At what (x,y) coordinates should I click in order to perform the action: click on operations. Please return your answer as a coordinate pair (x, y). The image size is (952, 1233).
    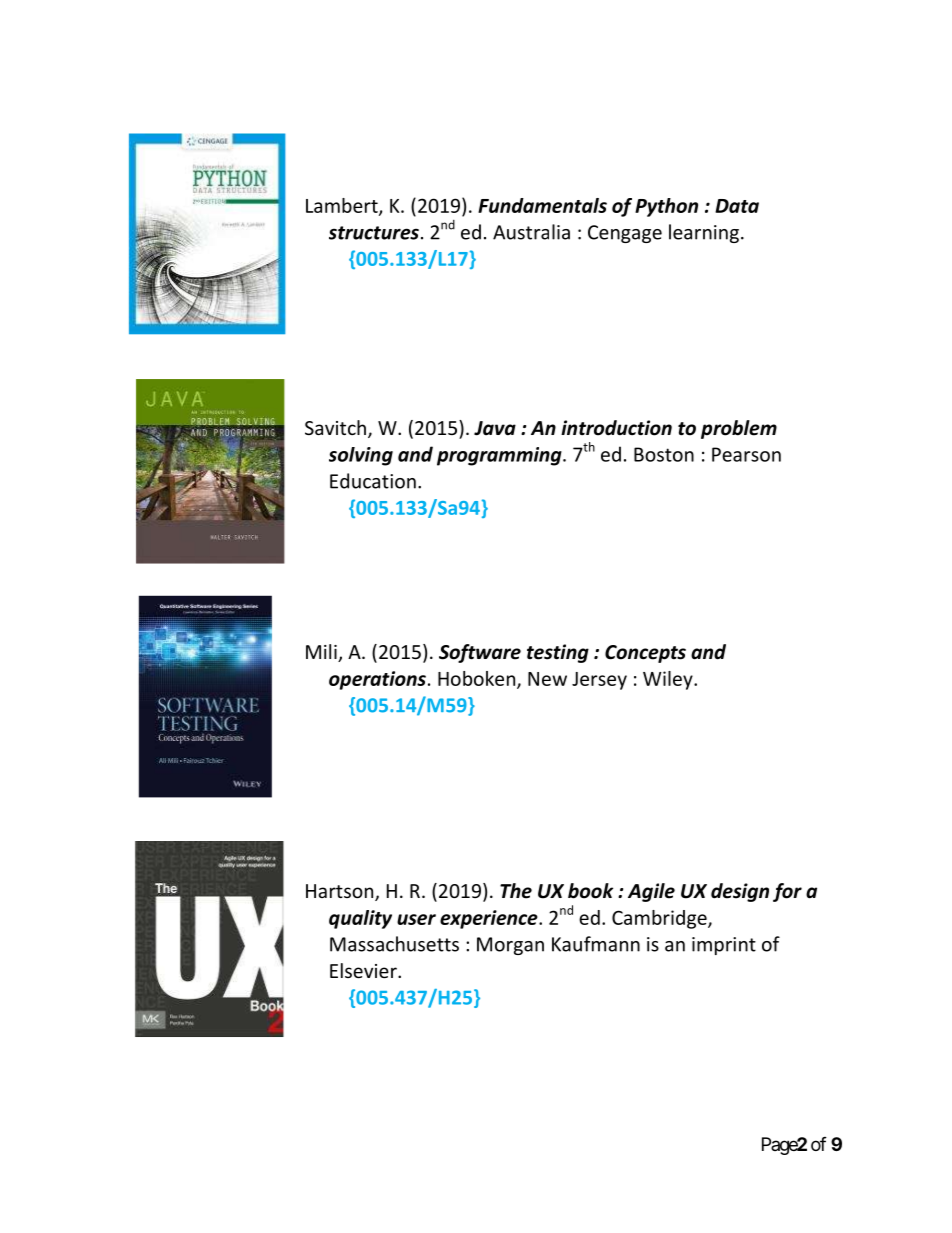
    Looking at the image, I should click on (377, 680).
